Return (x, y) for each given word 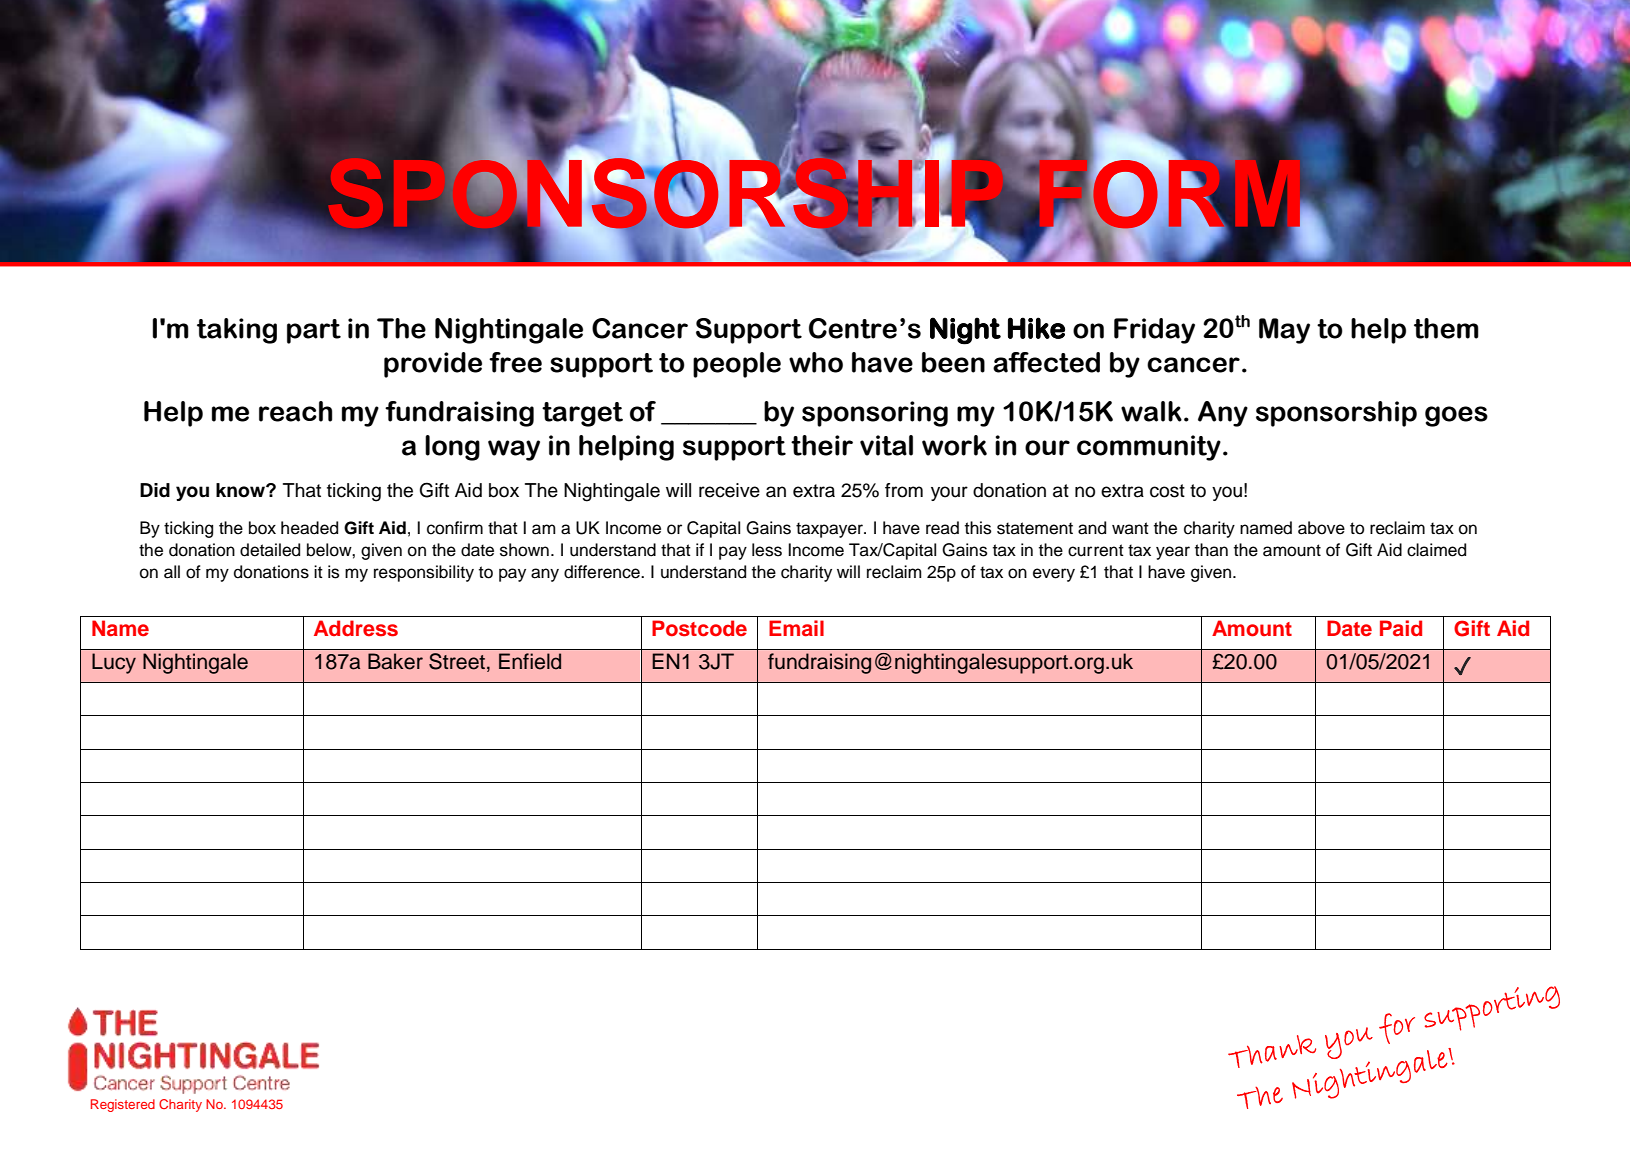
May (1284, 331)
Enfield (530, 661)
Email (796, 628)
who (816, 362)
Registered (123, 1105)
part (314, 331)
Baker (395, 661)
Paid (1401, 628)
